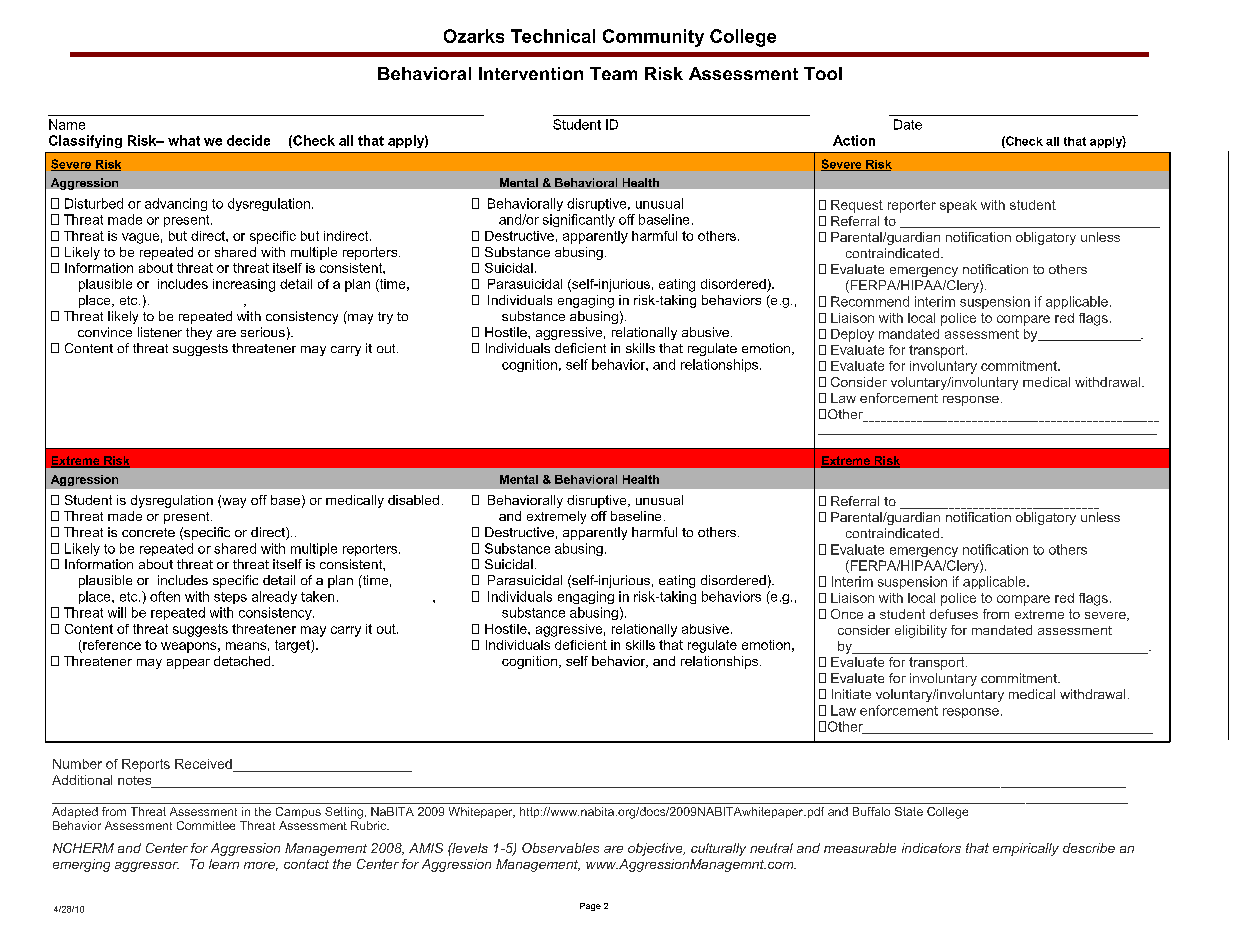  Describe the element at coordinates (184, 140) in the screenshot. I see `what` at that location.
